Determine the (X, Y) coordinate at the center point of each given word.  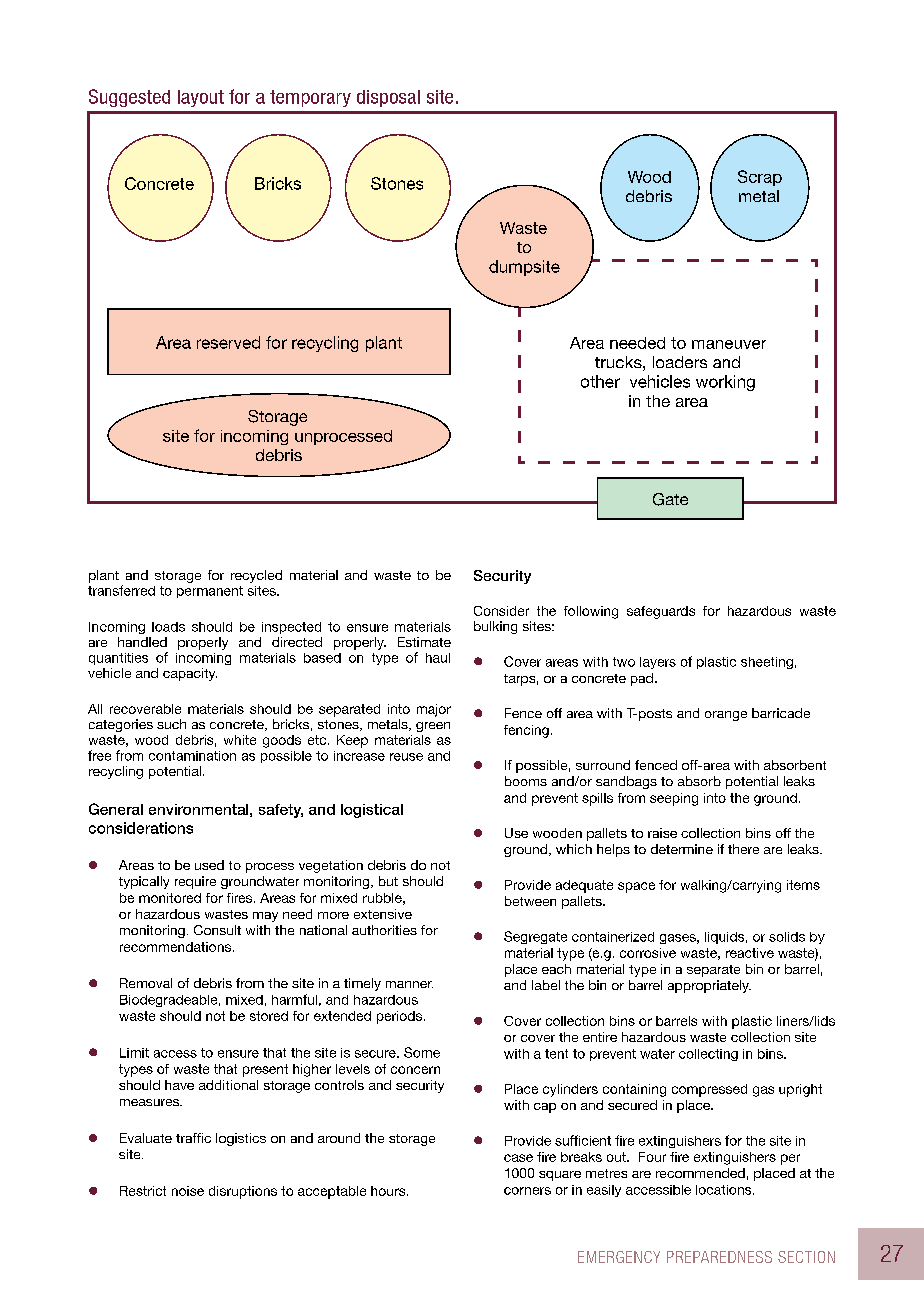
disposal (388, 98)
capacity (190, 674)
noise (188, 1191)
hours (389, 1191)
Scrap (760, 178)
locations (725, 1190)
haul (438, 658)
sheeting (767, 663)
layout (201, 98)
